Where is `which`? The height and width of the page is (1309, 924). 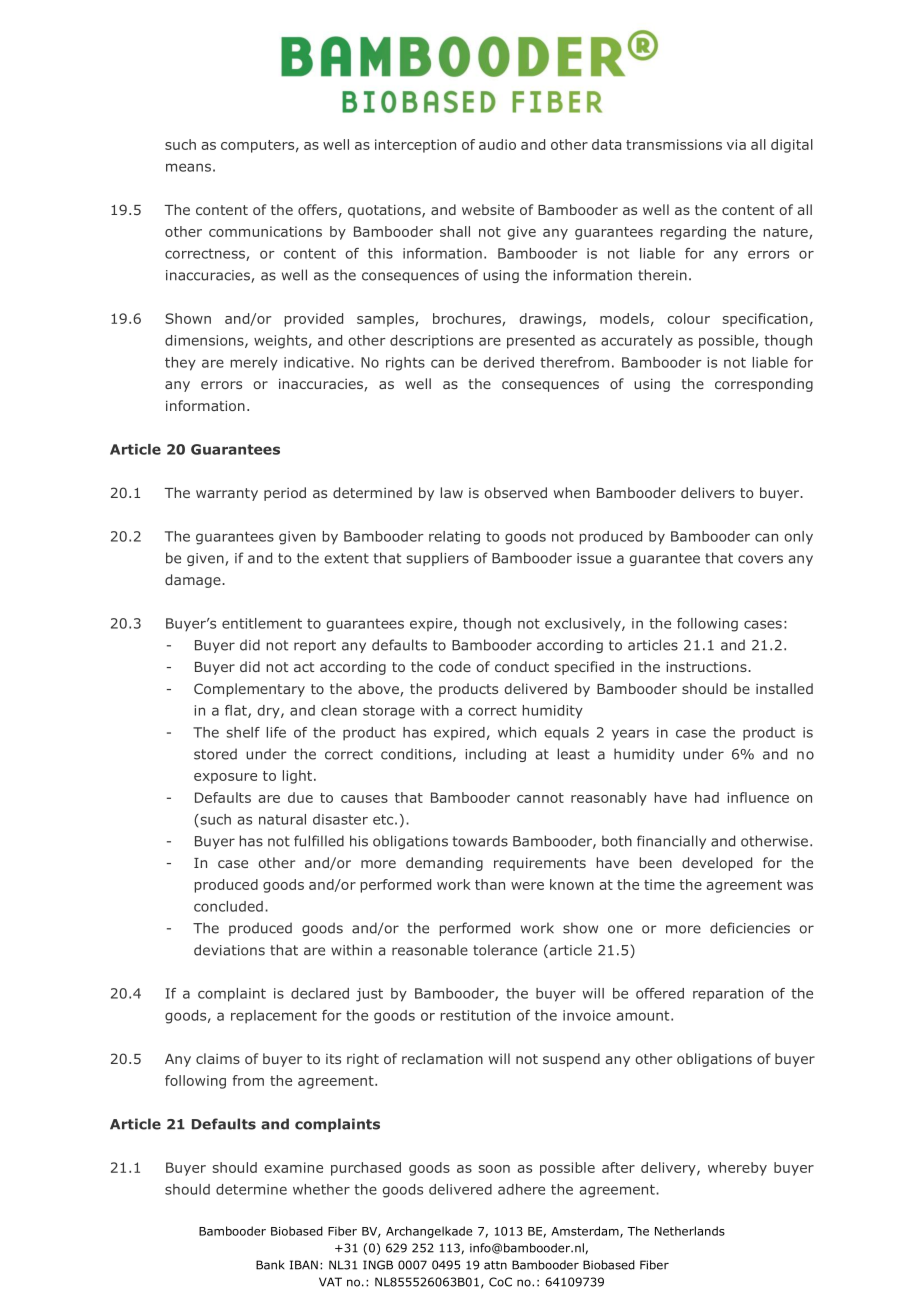 which is located at coordinates (517, 732).
